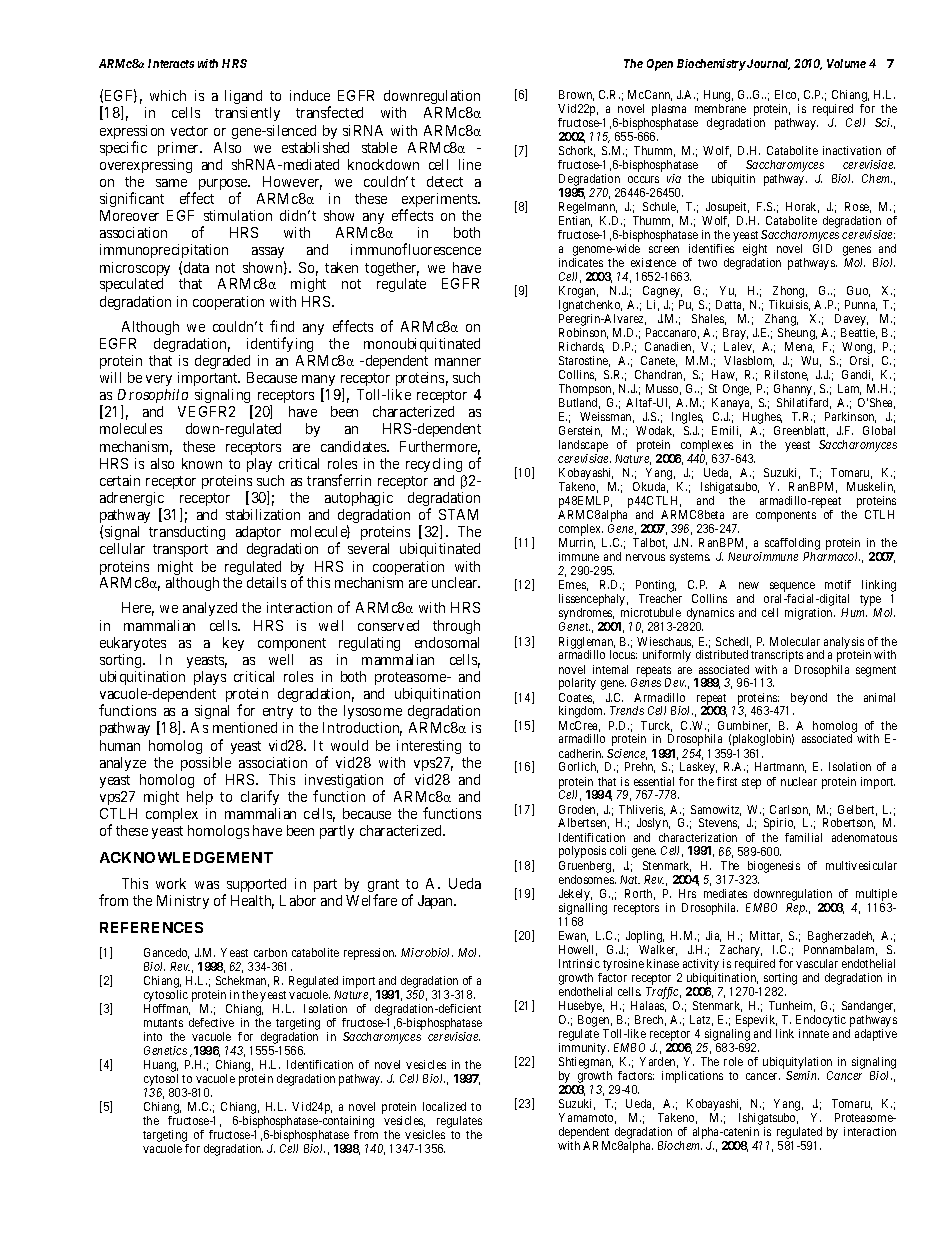 This screenshot has height=1233, width=952. What do you see at coordinates (161, 1066) in the screenshot?
I see `Huang` at bounding box center [161, 1066].
